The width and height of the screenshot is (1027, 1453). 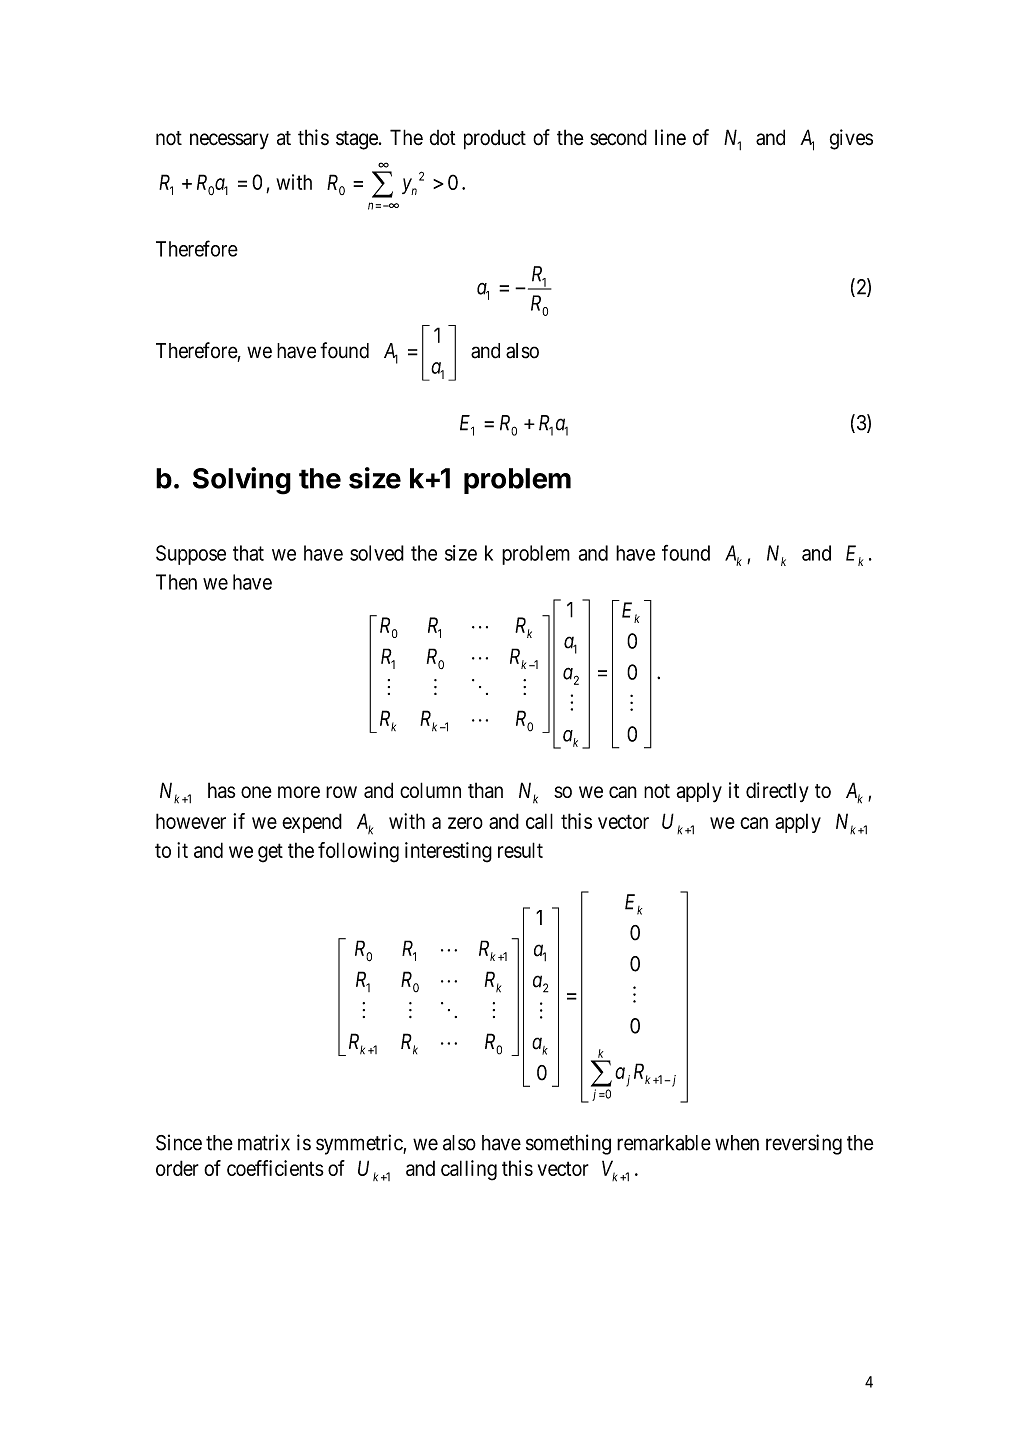 What do you see at coordinates (242, 481) in the screenshot?
I see `Solving` at bounding box center [242, 481].
